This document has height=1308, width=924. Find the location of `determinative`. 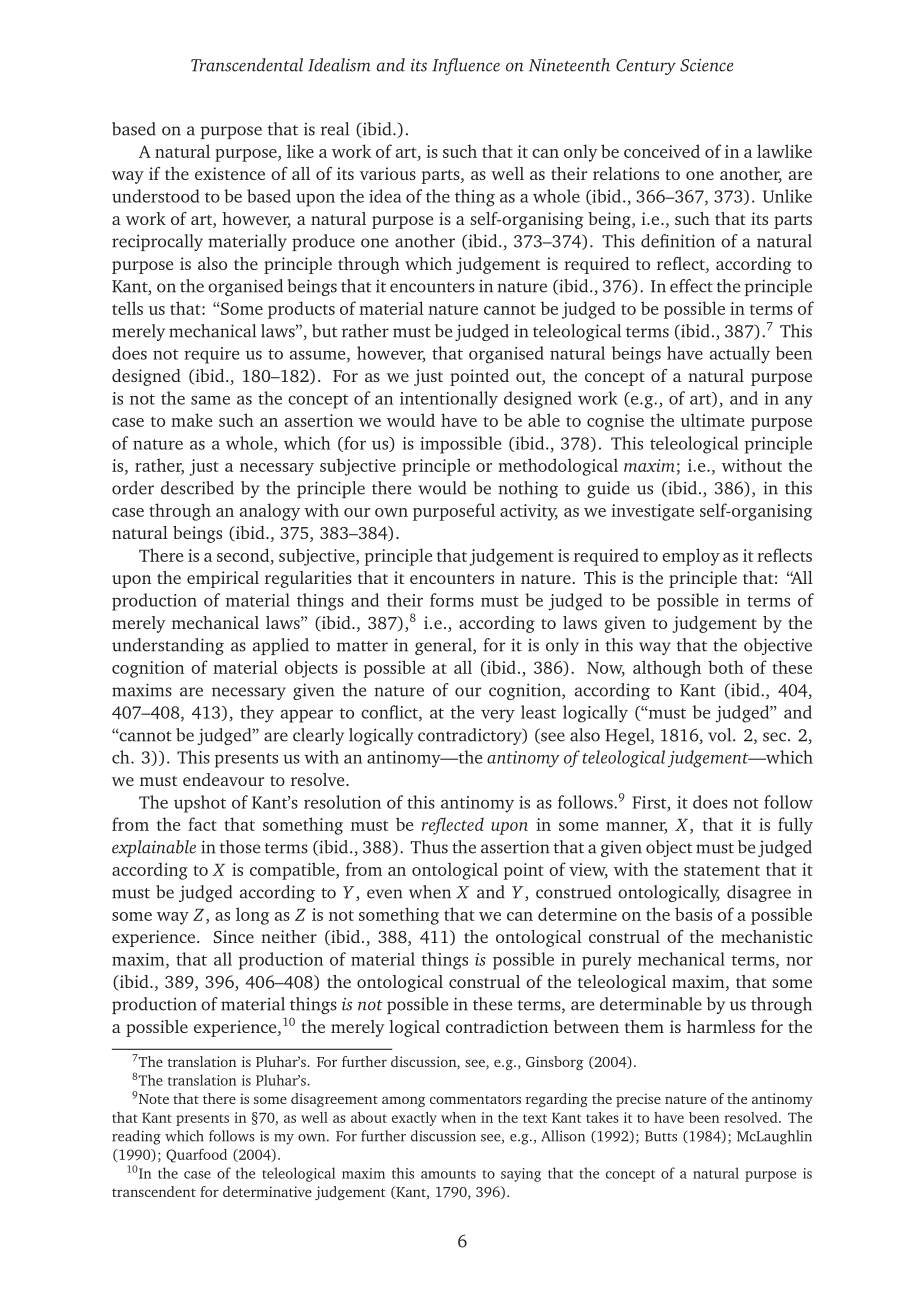

determinative is located at coordinates (267, 1191).
